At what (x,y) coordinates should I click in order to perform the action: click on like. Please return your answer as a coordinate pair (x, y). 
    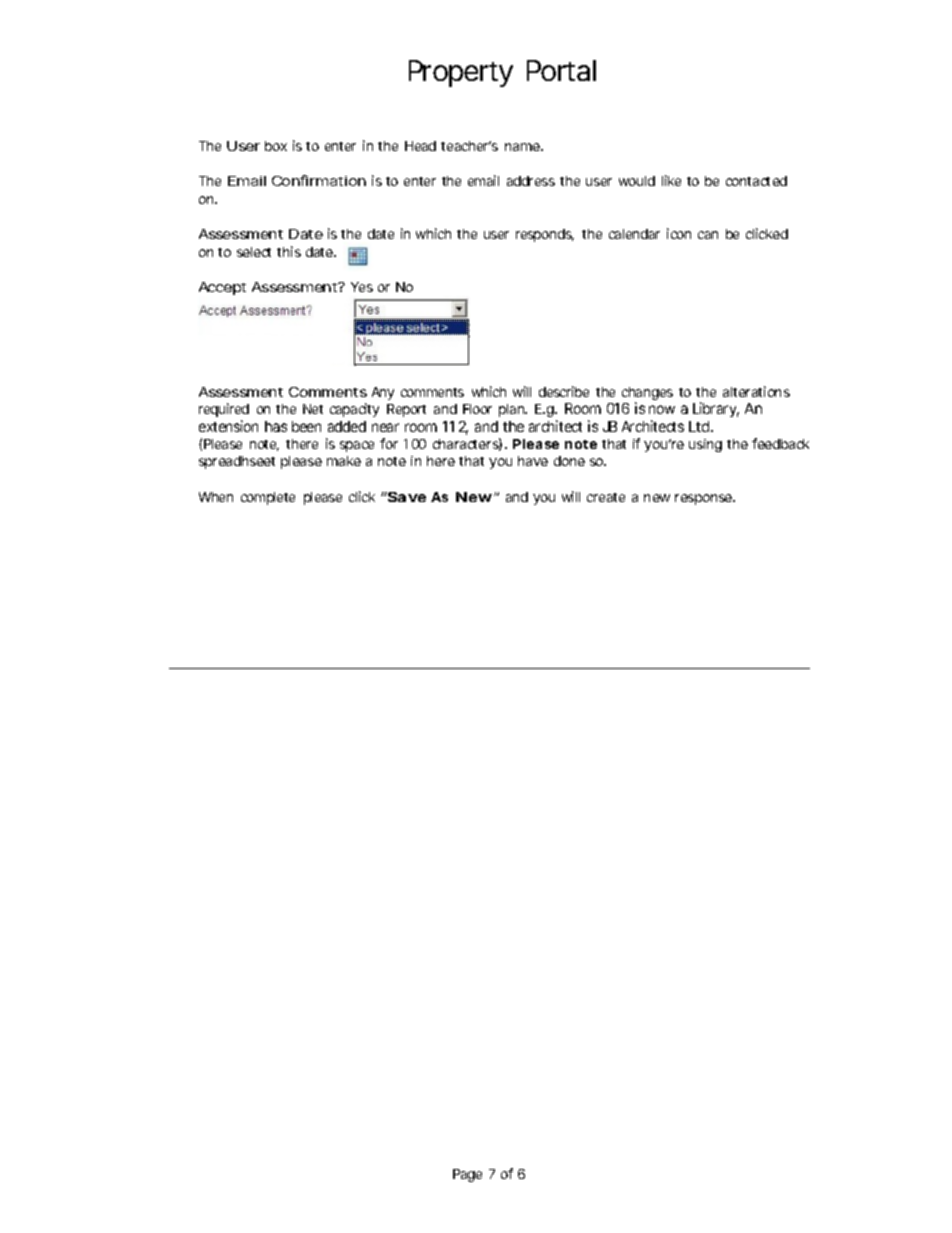
    Looking at the image, I should click on (671, 180).
